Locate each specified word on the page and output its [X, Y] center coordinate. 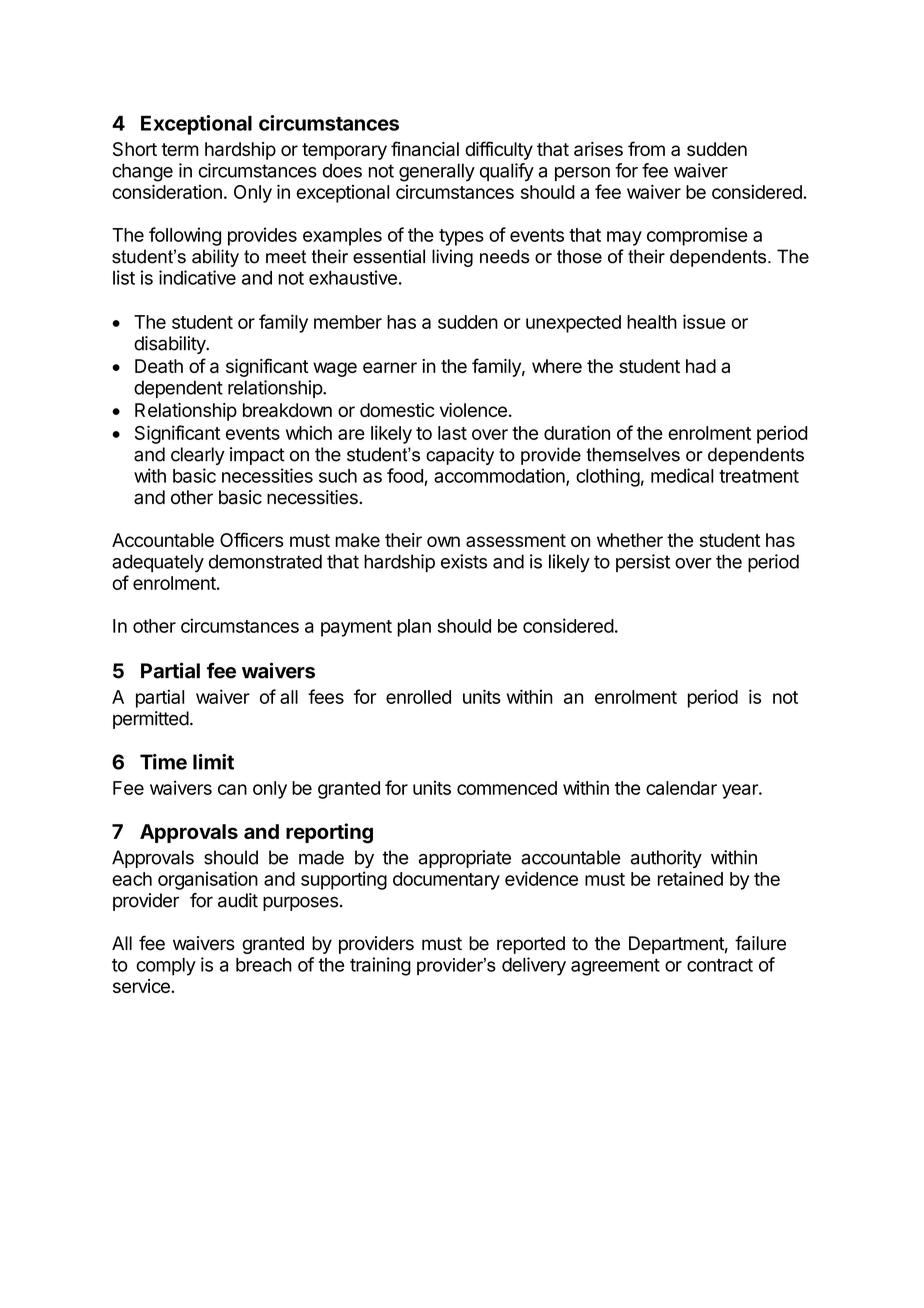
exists [464, 561]
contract [720, 965]
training [380, 966]
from [646, 148]
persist [643, 563]
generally [437, 172]
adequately [158, 563]
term [180, 149]
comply [166, 967]
